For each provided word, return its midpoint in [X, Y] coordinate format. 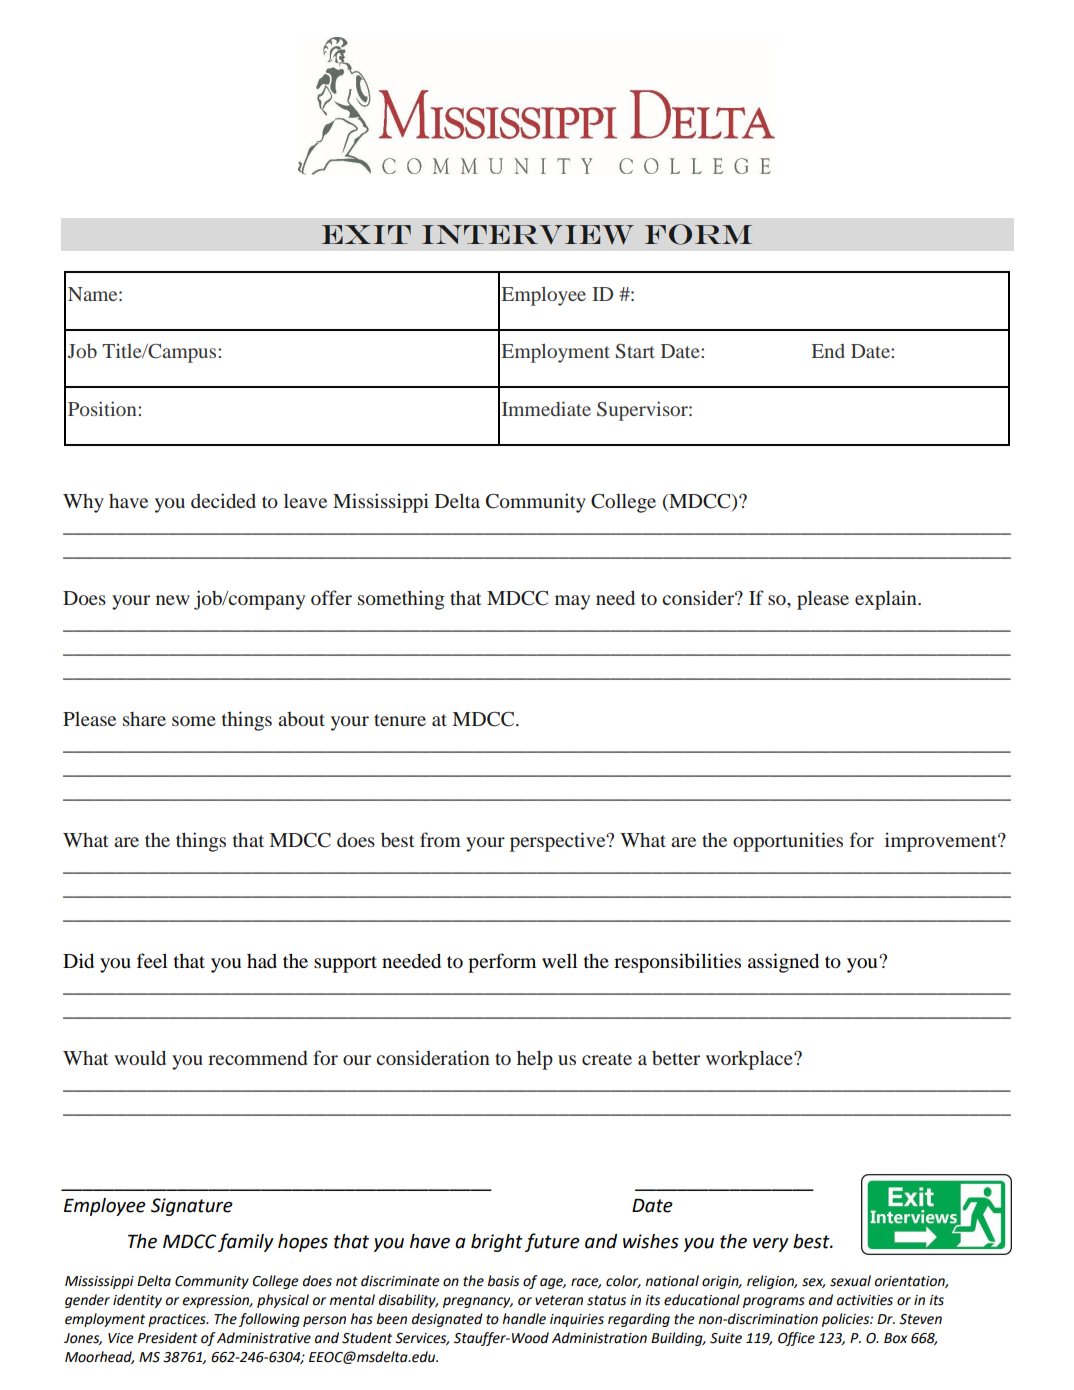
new [173, 600]
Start [635, 351]
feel [152, 960]
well [559, 960]
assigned [783, 963]
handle [524, 1319]
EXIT [366, 234]
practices [178, 1320]
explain [887, 600]
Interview [528, 235]
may [572, 602]
